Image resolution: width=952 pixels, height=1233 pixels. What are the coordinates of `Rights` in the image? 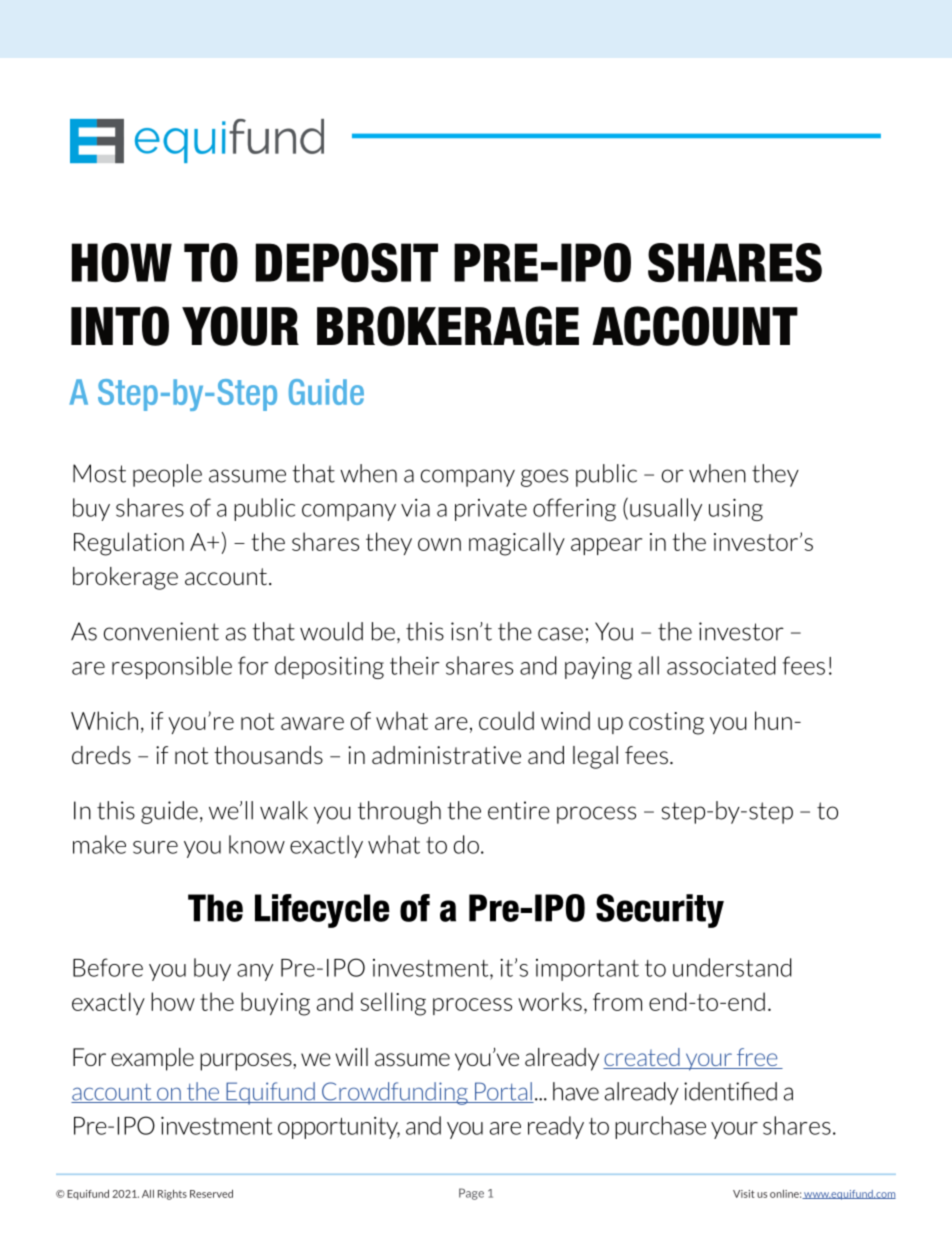 It's located at (172, 1194).
